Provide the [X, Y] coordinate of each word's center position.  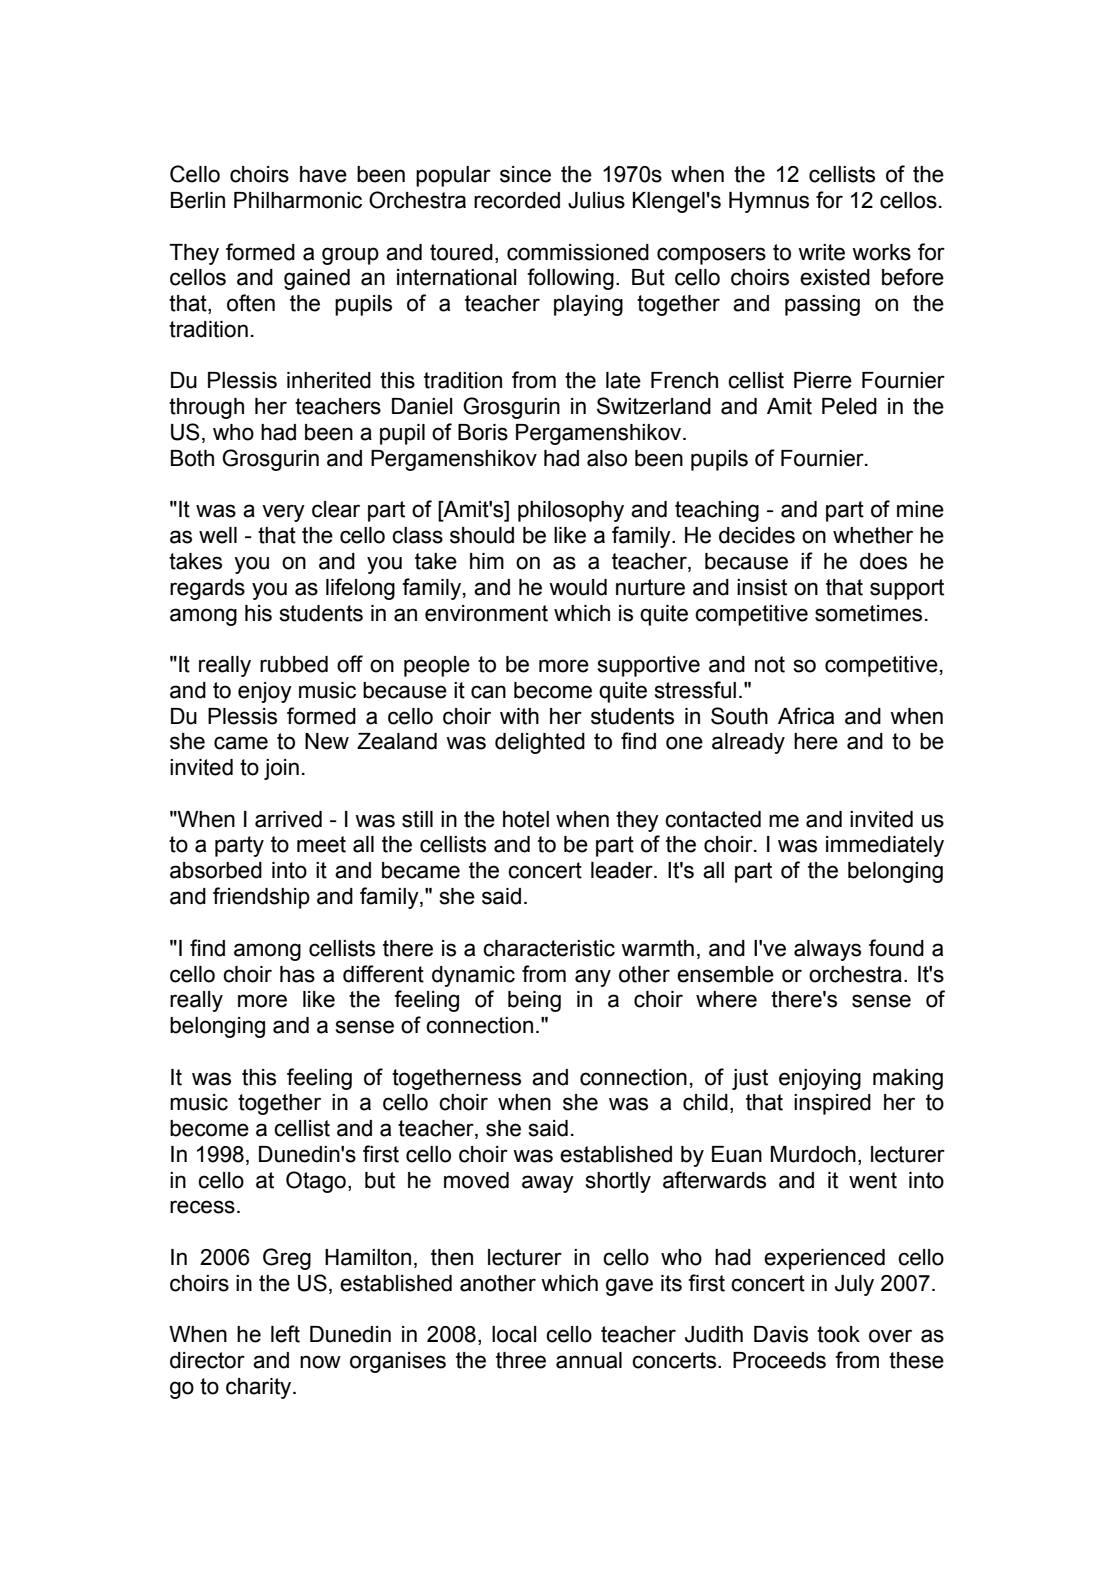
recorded [517, 200]
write [821, 252]
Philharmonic [298, 200]
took [838, 1334]
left [285, 1334]
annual [589, 1360]
